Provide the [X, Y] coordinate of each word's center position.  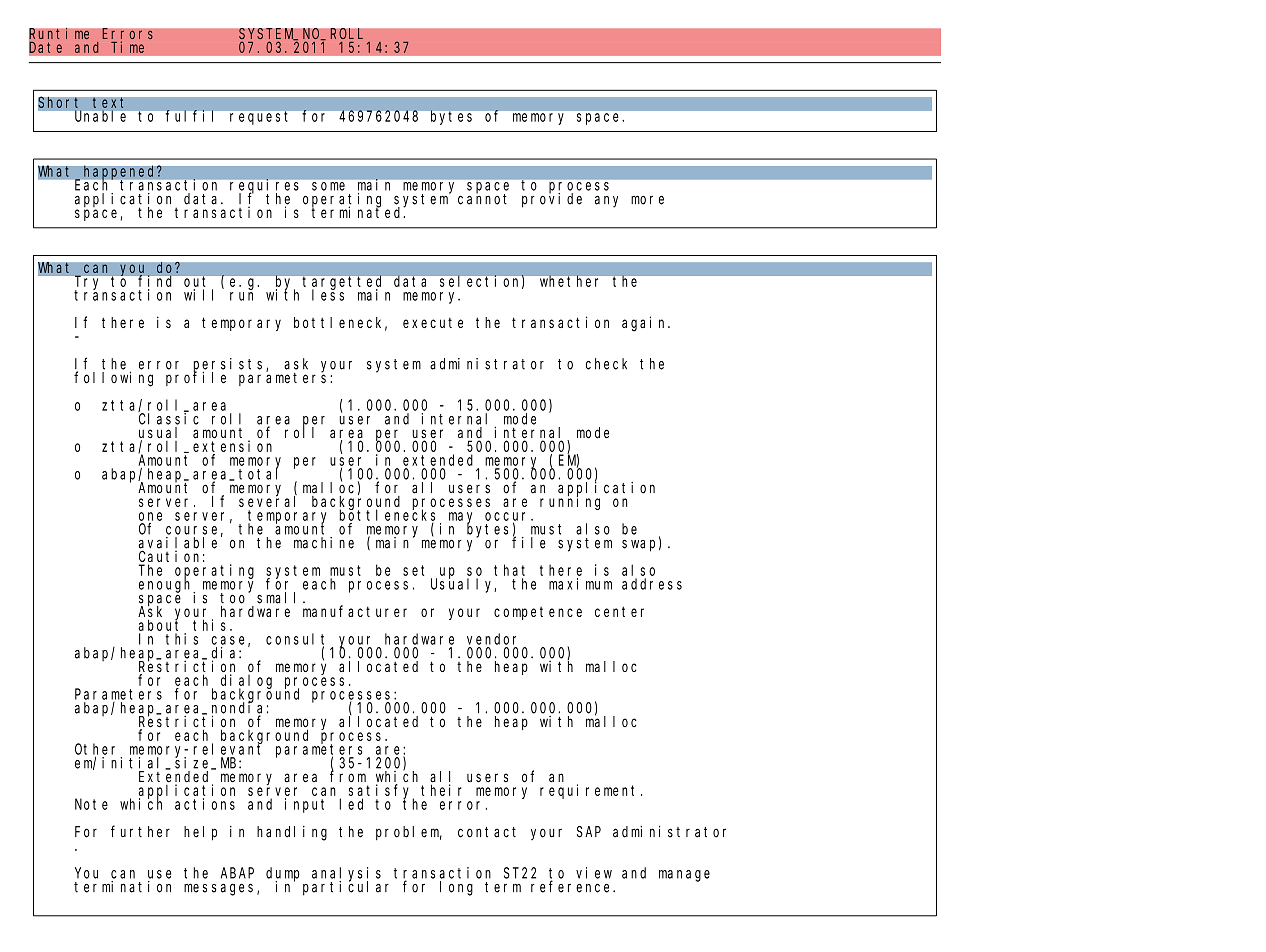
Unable [100, 116]
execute [433, 323]
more [647, 200]
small [280, 598]
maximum [580, 584]
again [645, 324]
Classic [169, 419]
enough [167, 585]
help [200, 833]
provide [552, 200]
